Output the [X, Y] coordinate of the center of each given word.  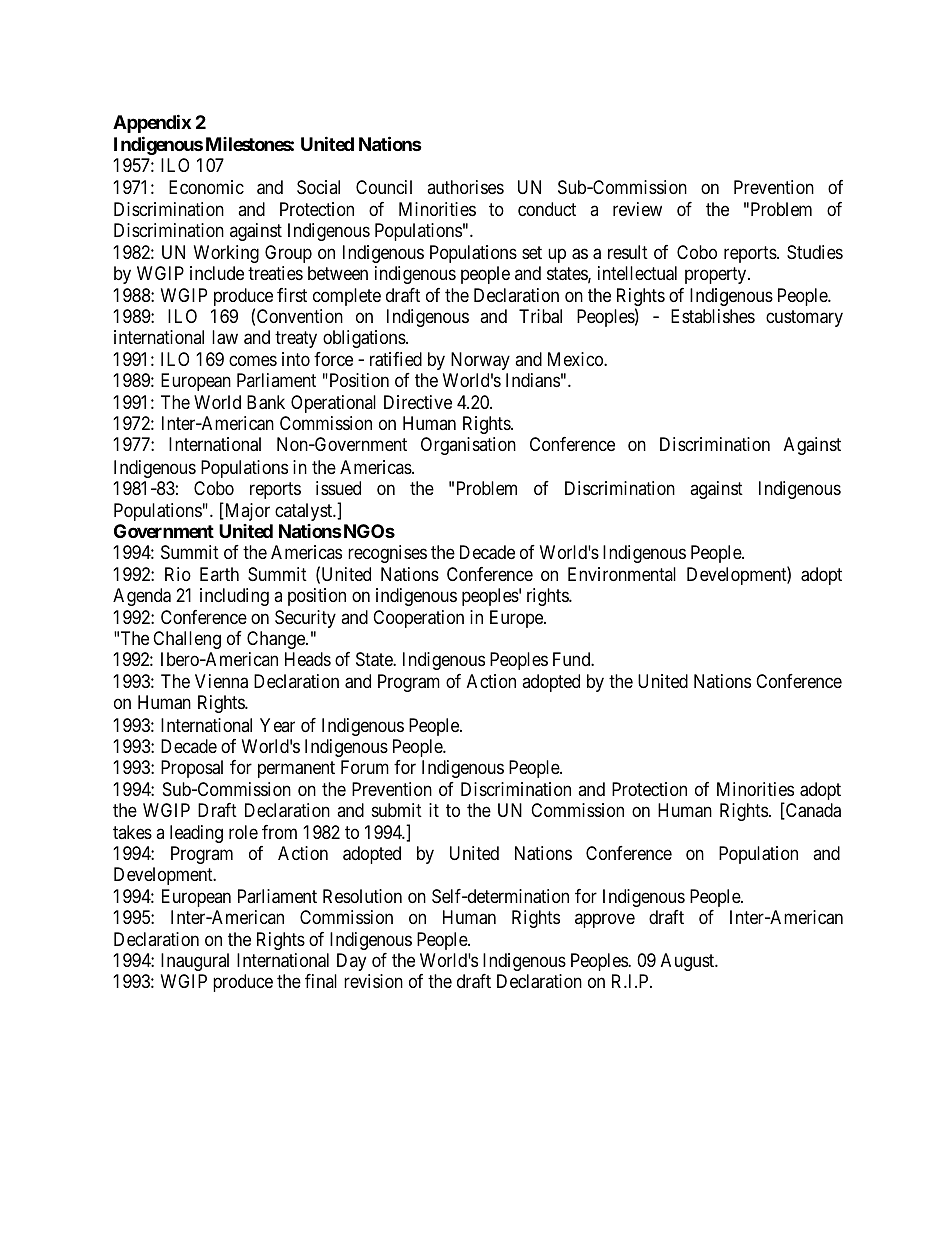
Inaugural [195, 962]
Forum [365, 767]
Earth [219, 574]
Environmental [622, 574]
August [689, 962]
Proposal [192, 769]
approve [605, 921]
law [225, 337]
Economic [206, 187]
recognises [387, 554]
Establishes [713, 316]
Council [384, 187]
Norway [480, 361]
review [637, 209]
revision [373, 981]
